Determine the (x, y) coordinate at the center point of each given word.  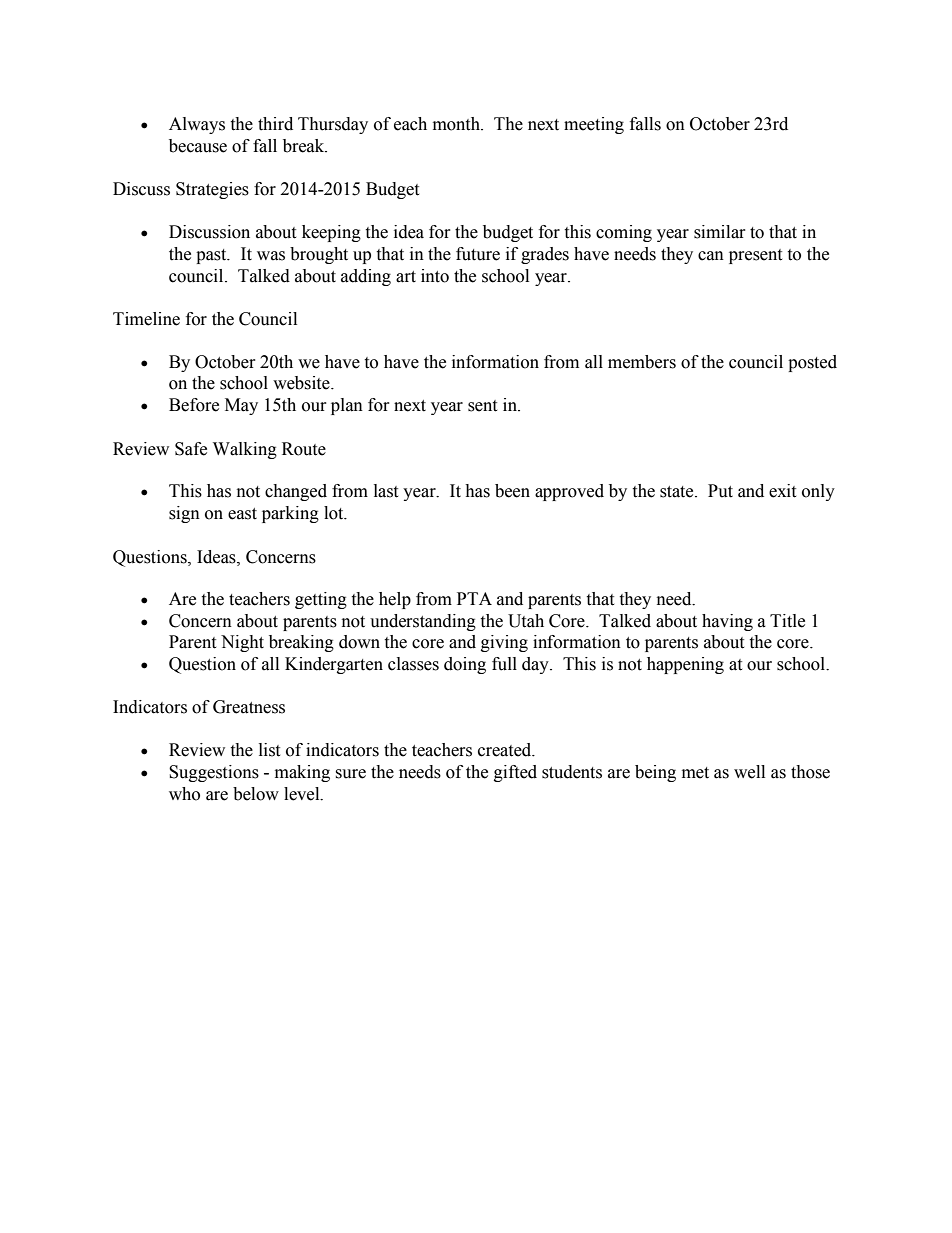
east (242, 514)
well (749, 772)
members (642, 362)
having (727, 622)
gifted (515, 773)
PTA (474, 598)
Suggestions (214, 773)
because (198, 146)
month (458, 124)
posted (812, 363)
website (302, 383)
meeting (594, 125)
